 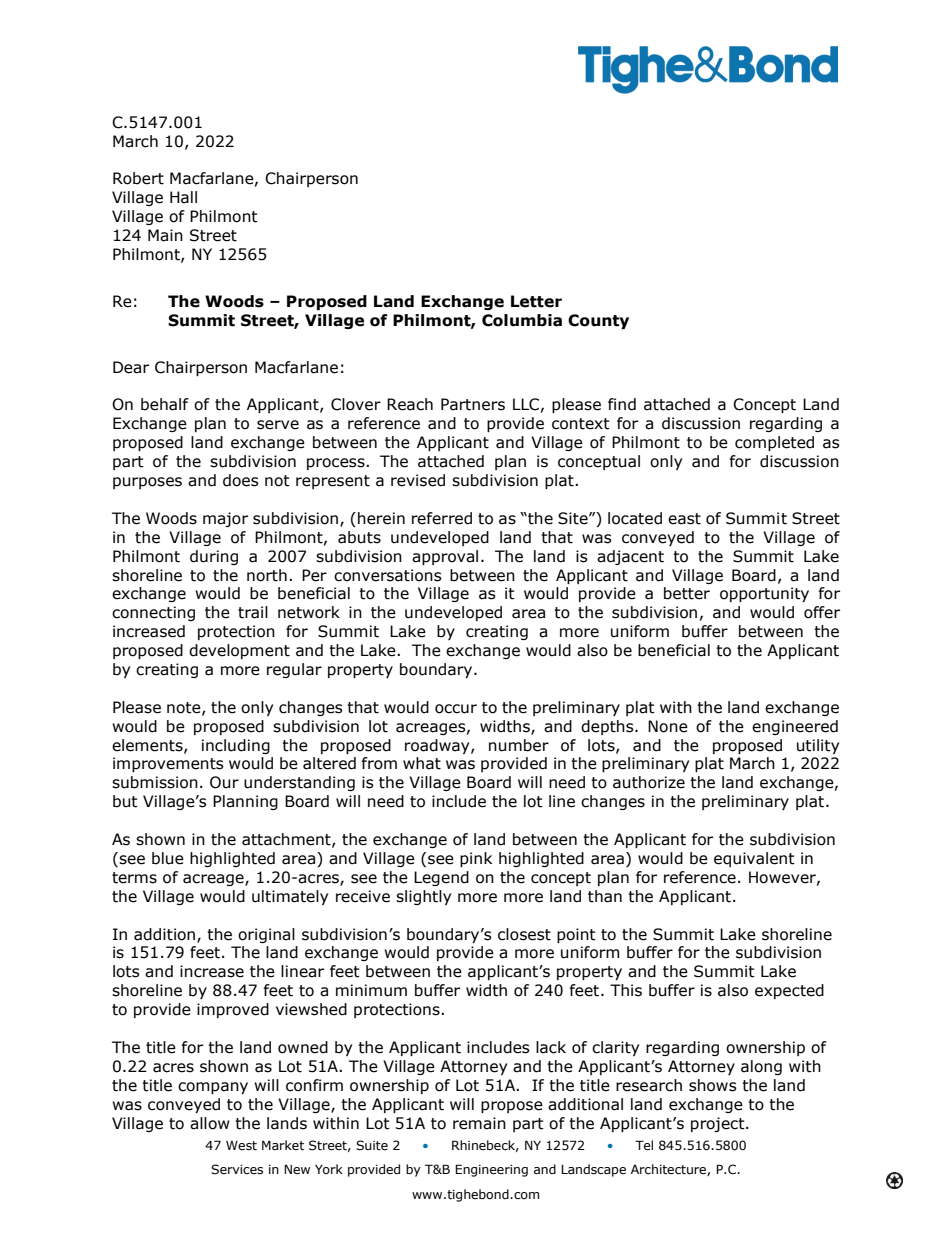 I want to click on County, so click(x=598, y=321).
